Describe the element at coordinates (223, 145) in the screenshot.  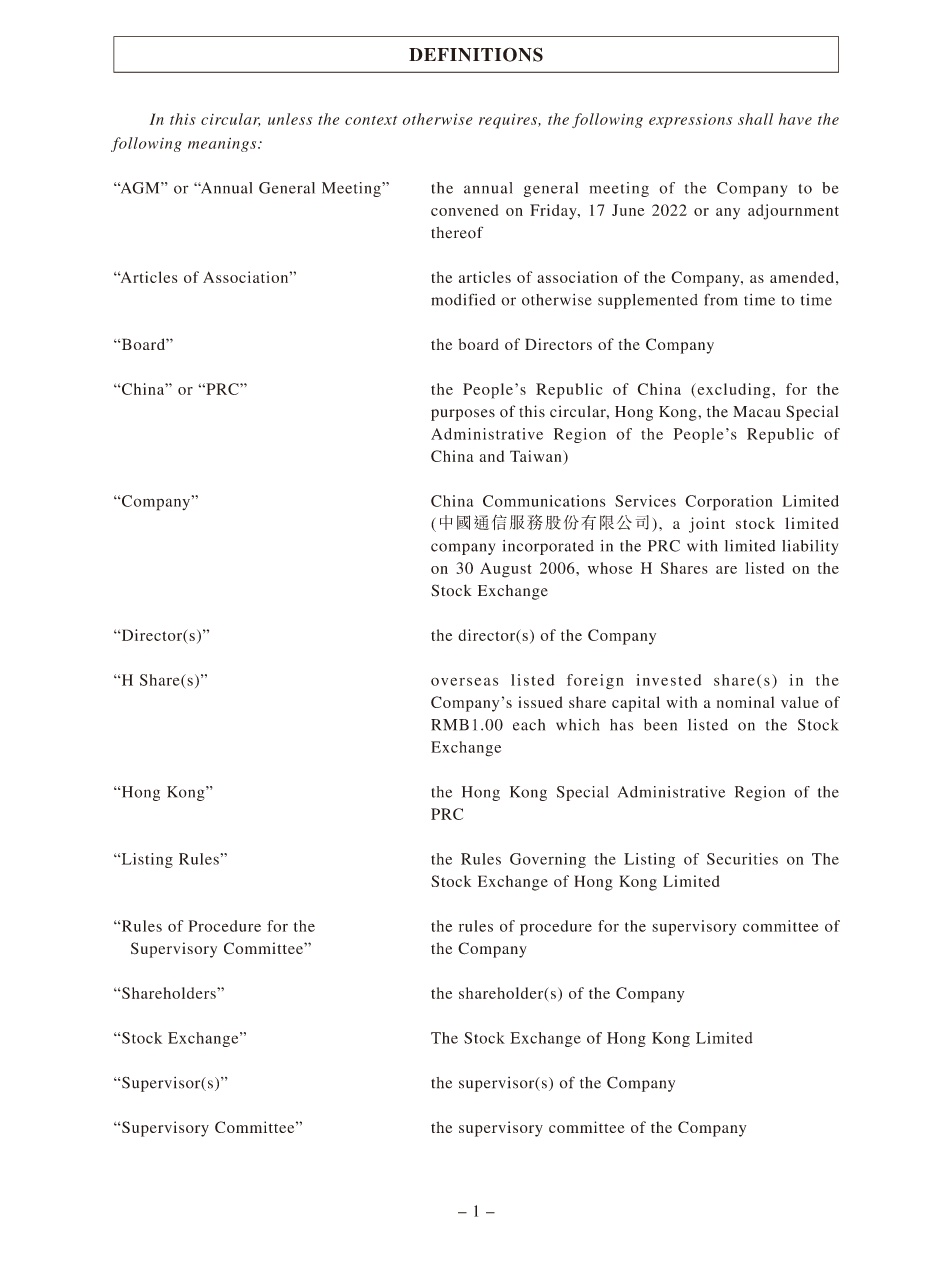
I see `meanings` at that location.
